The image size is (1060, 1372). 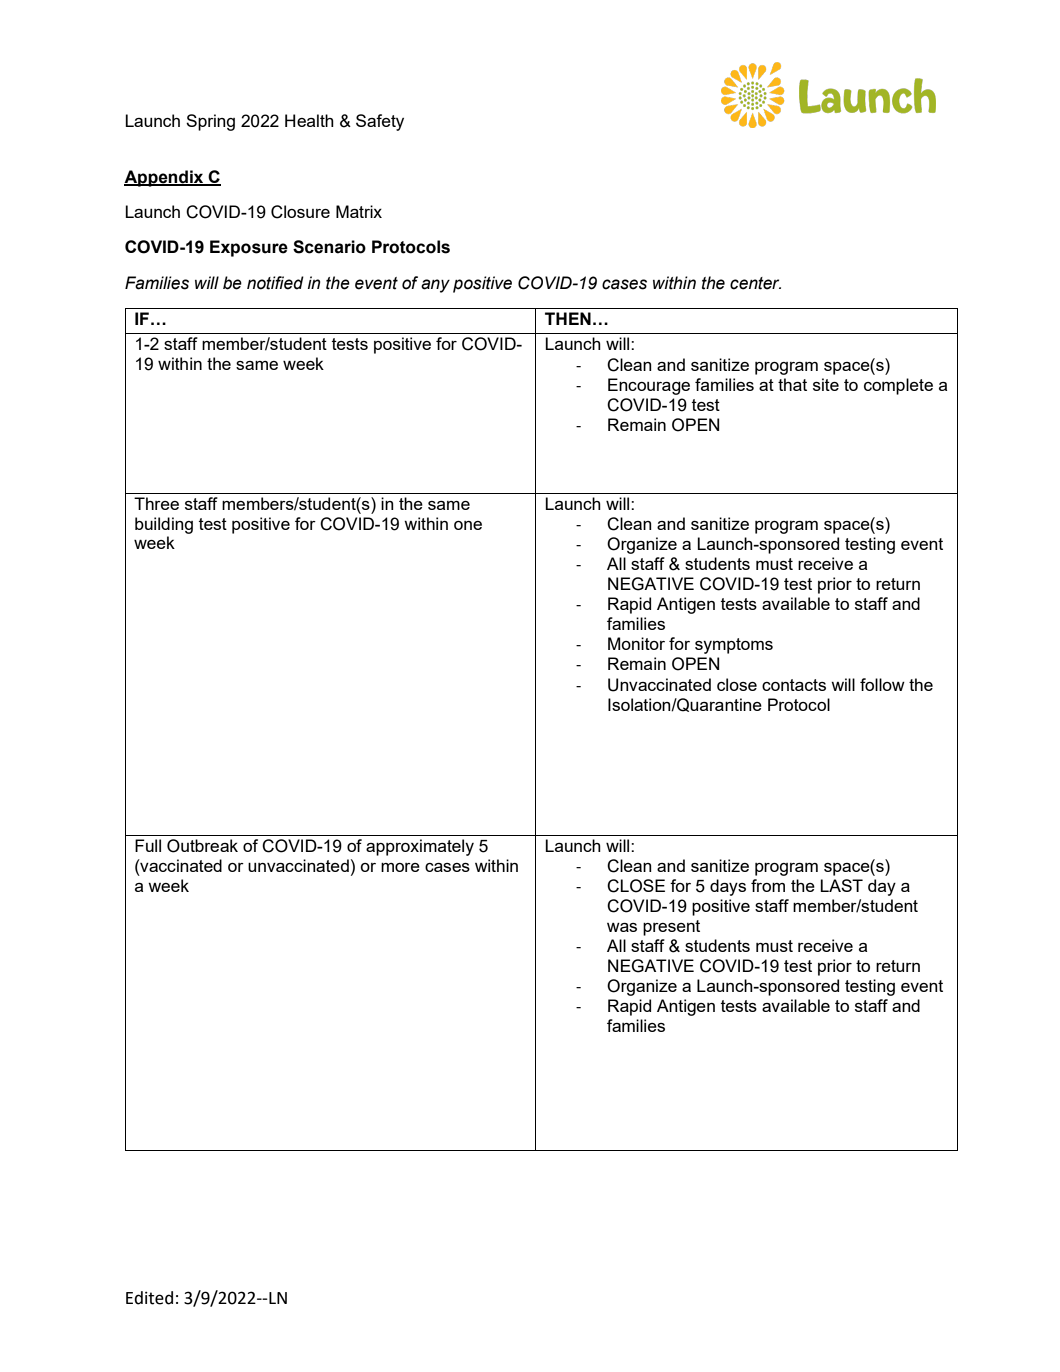 What do you see at coordinates (202, 846) in the screenshot?
I see `Outbreak` at bounding box center [202, 846].
